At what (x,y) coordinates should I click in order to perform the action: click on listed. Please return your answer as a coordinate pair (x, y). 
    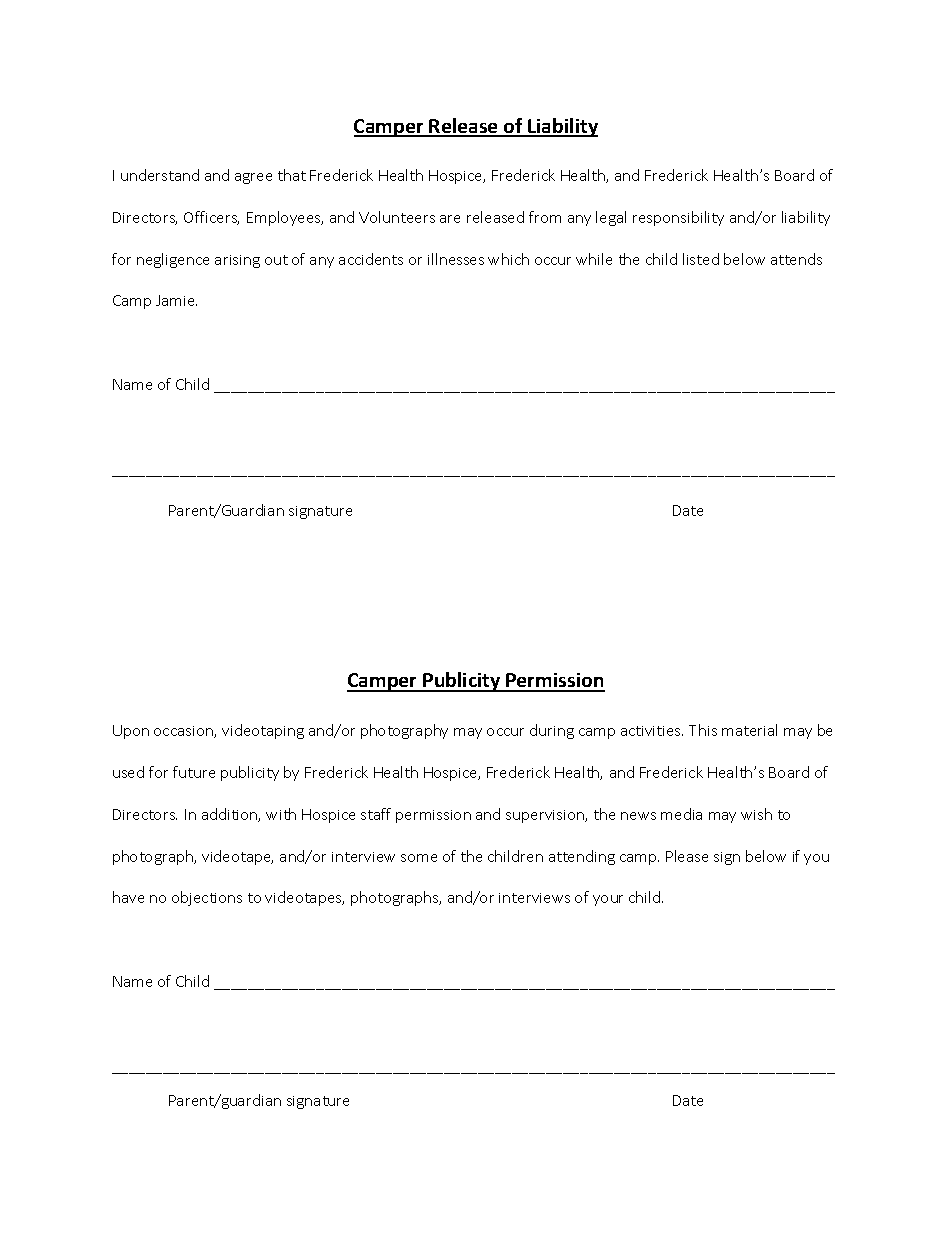
    Looking at the image, I should click on (701, 259).
